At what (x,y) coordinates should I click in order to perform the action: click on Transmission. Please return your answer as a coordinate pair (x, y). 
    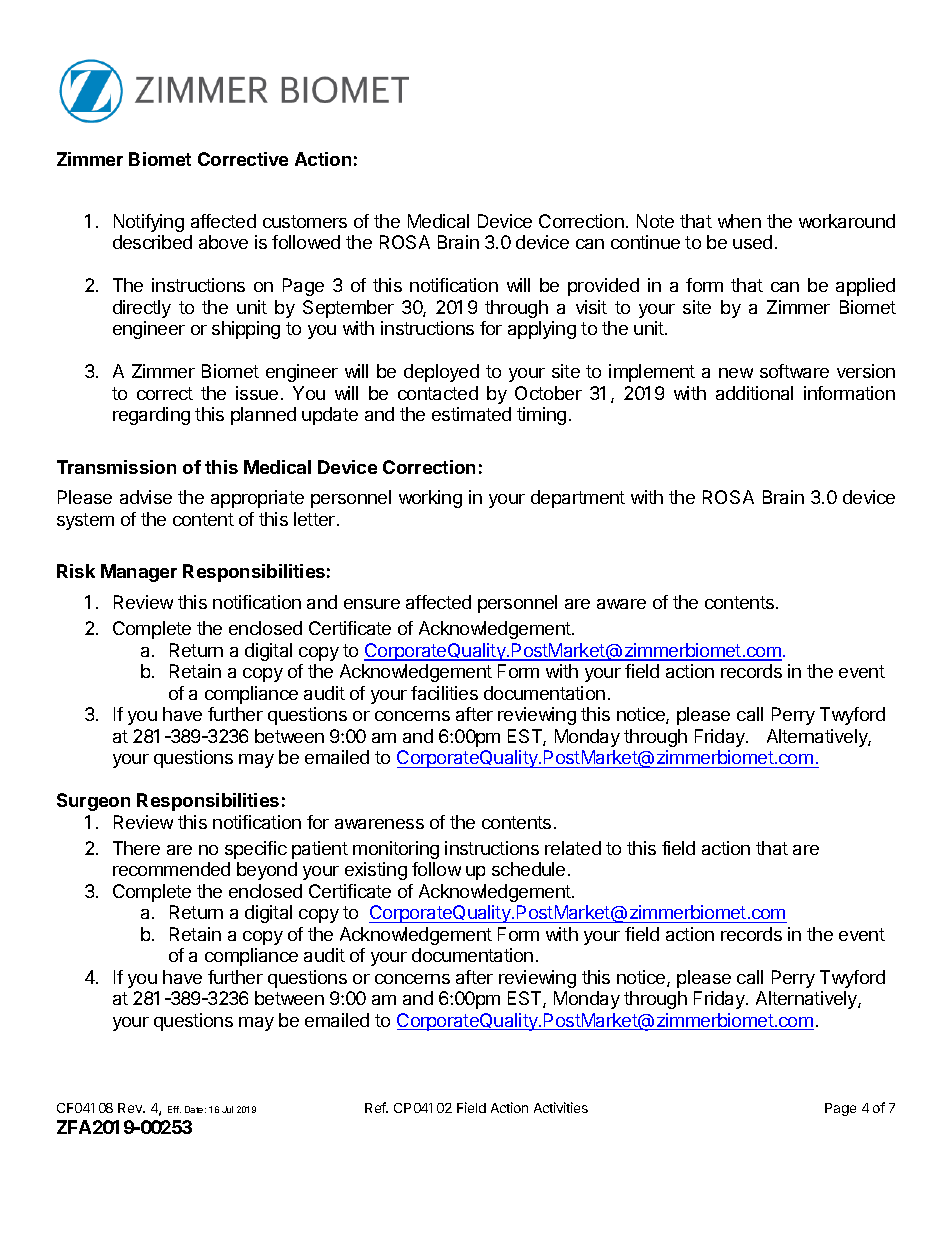
    Looking at the image, I should click on (116, 467).
